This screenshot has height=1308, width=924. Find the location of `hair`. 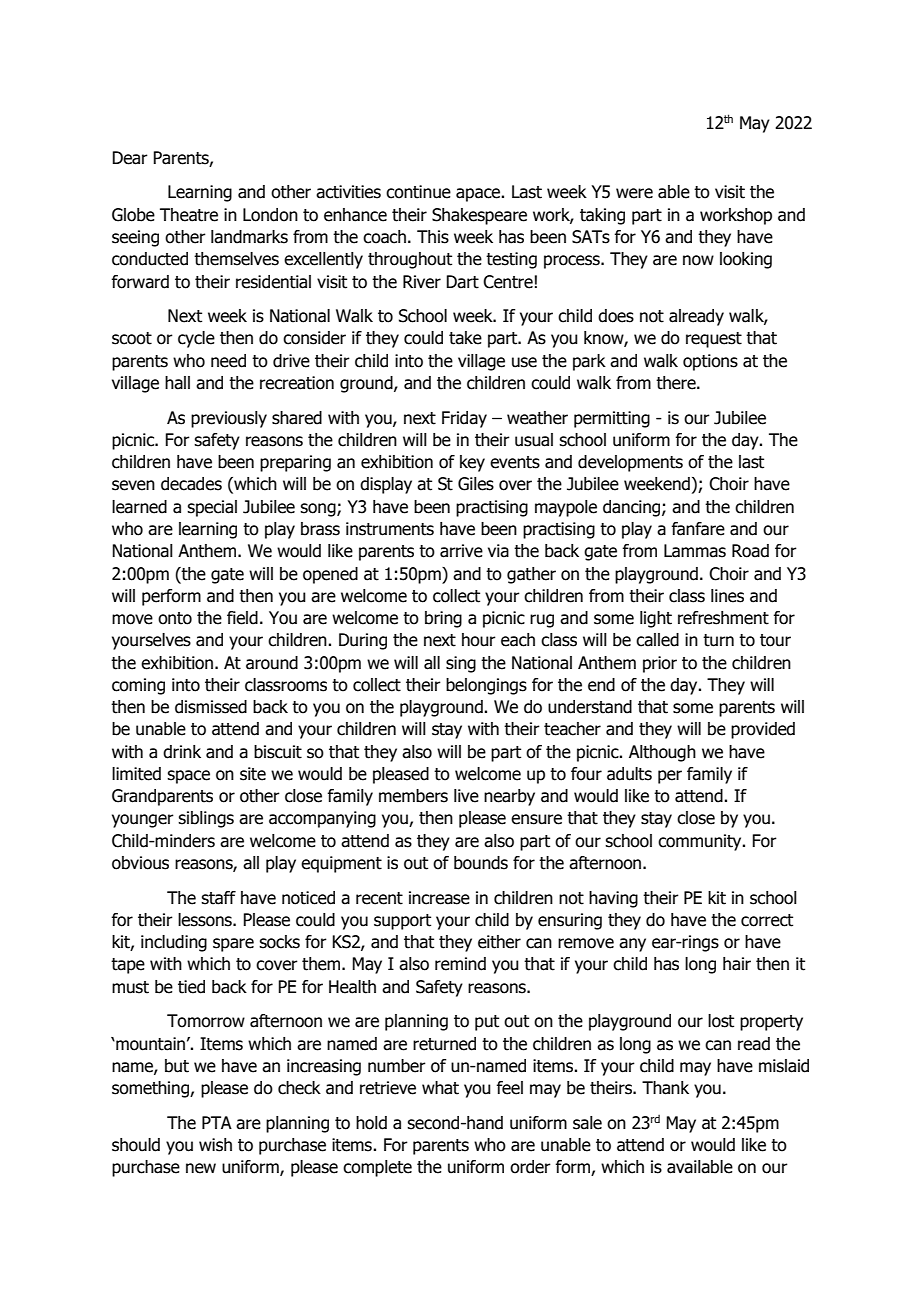

hair is located at coordinates (737, 964).
